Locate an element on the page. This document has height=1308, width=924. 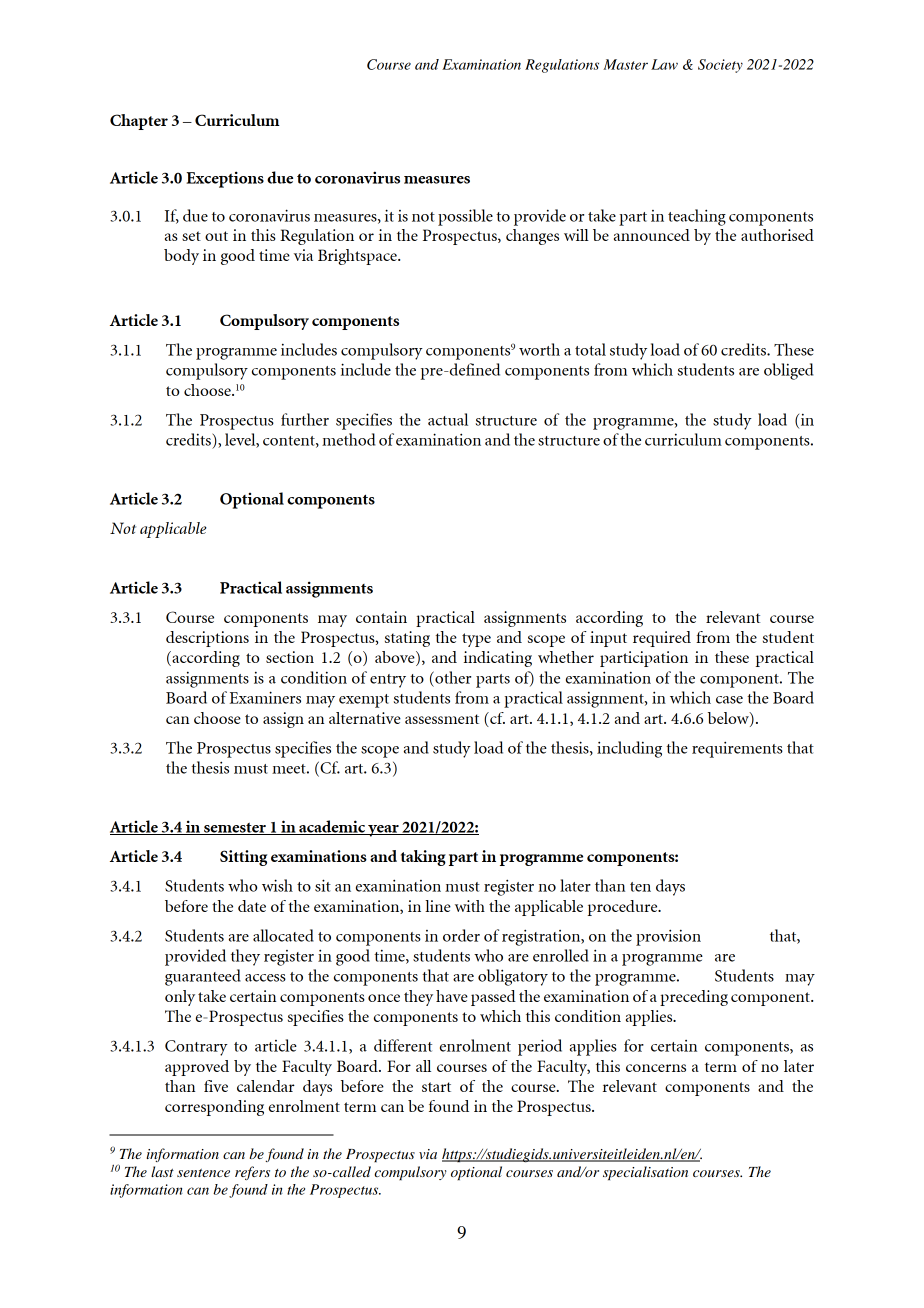
type is located at coordinates (476, 640).
